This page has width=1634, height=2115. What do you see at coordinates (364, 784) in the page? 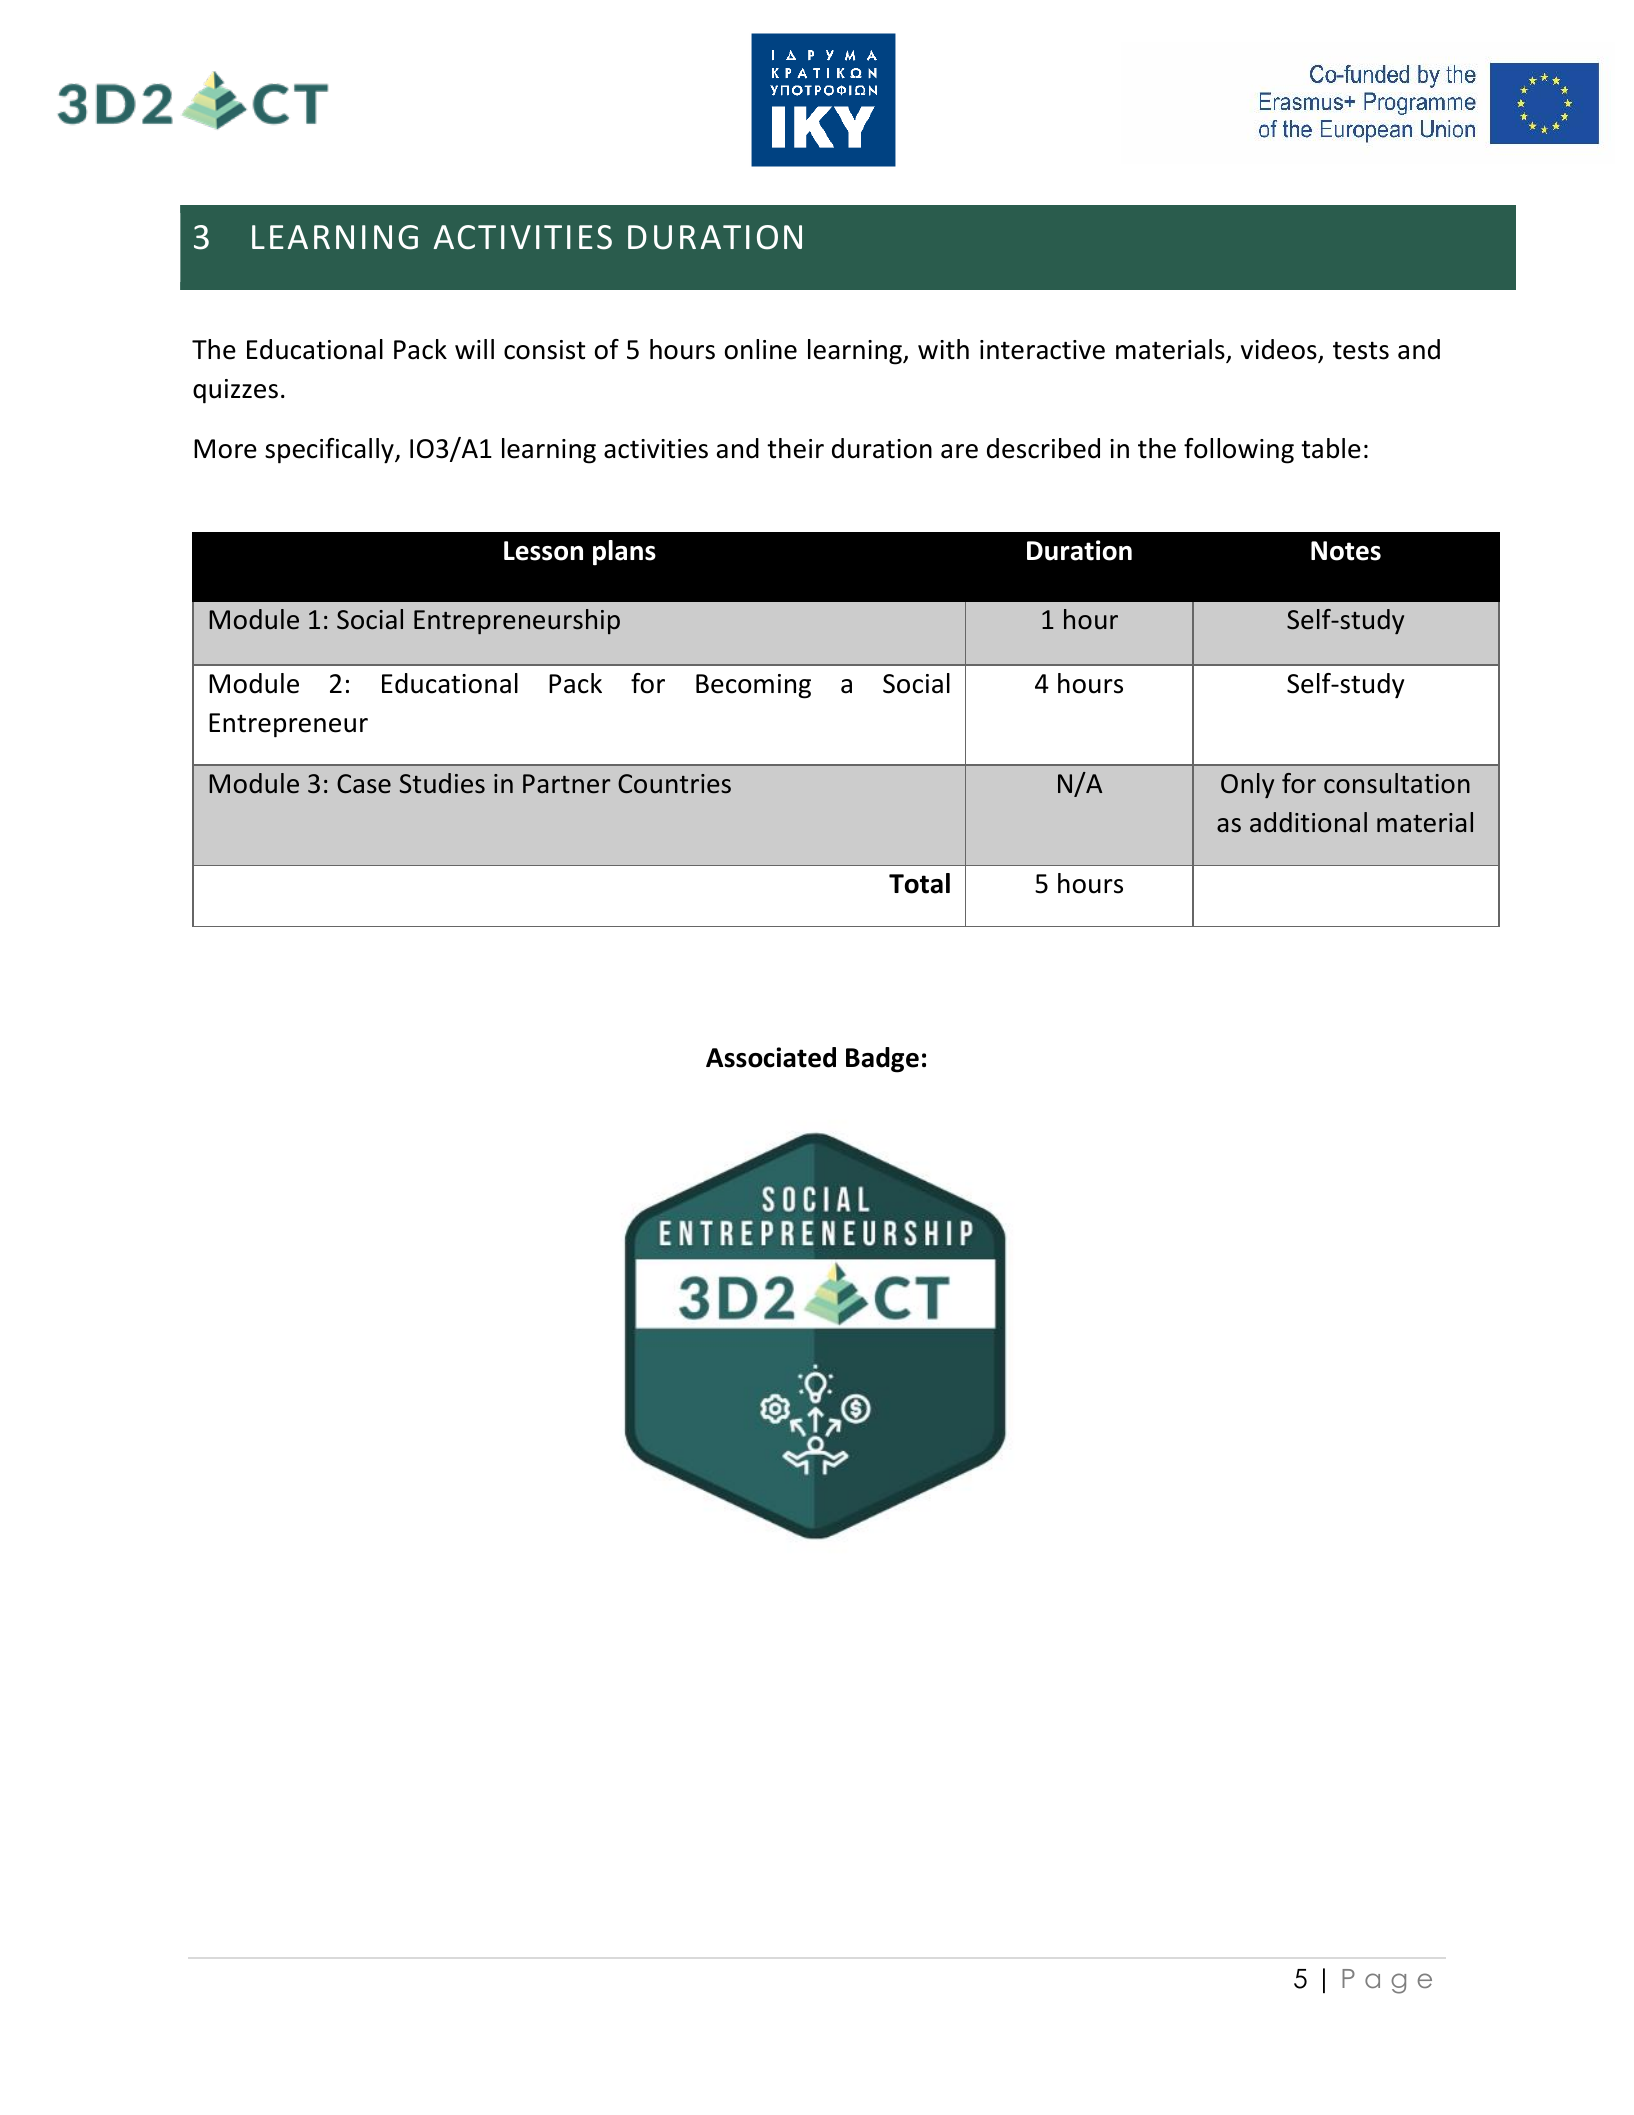
I see `Case` at bounding box center [364, 784].
